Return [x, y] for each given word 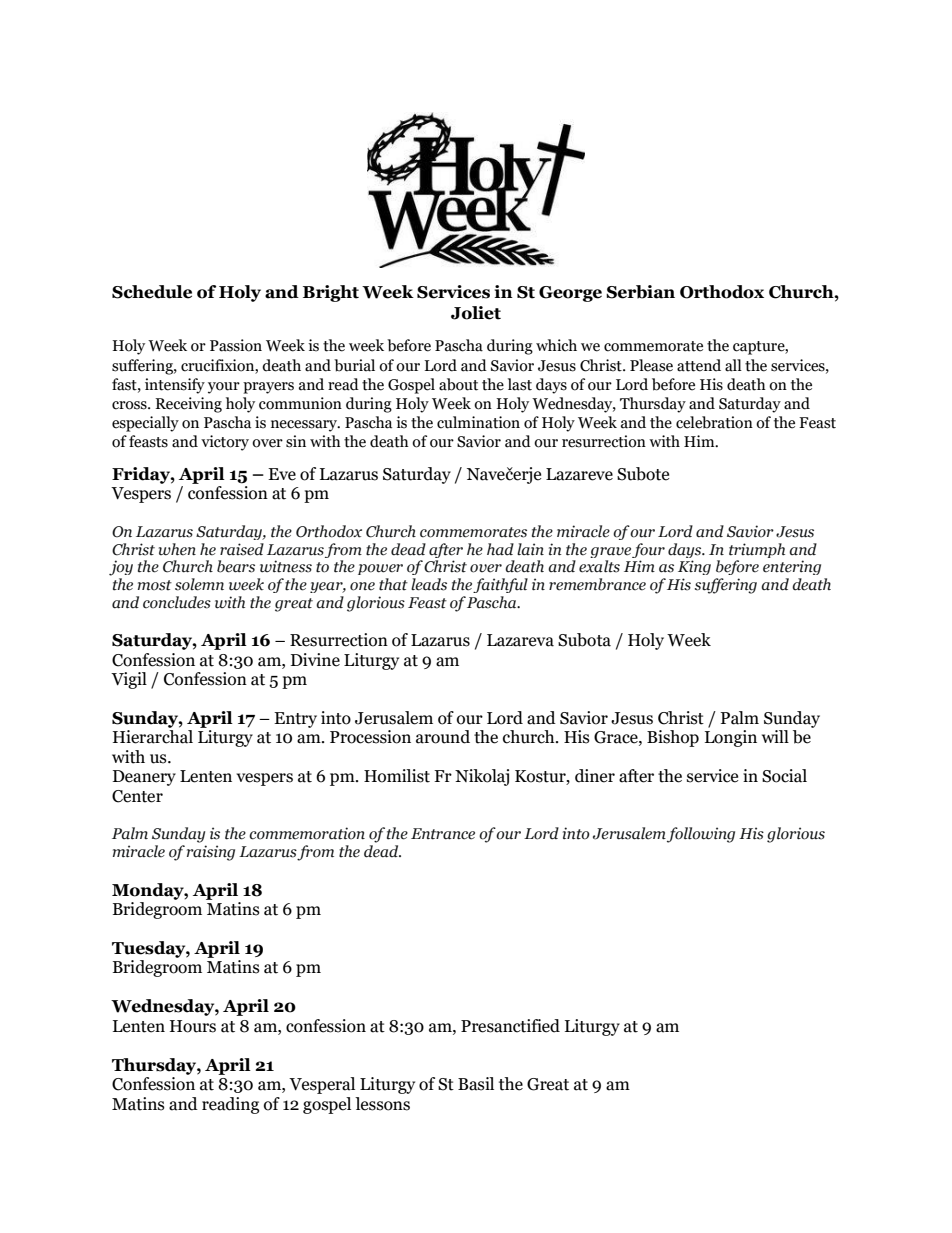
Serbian [640, 292]
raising [211, 853]
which [556, 345]
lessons [382, 1104]
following [701, 835]
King [694, 567]
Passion [236, 345]
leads [429, 584]
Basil [476, 1084]
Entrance [443, 834]
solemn [199, 584]
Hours [193, 1026]
